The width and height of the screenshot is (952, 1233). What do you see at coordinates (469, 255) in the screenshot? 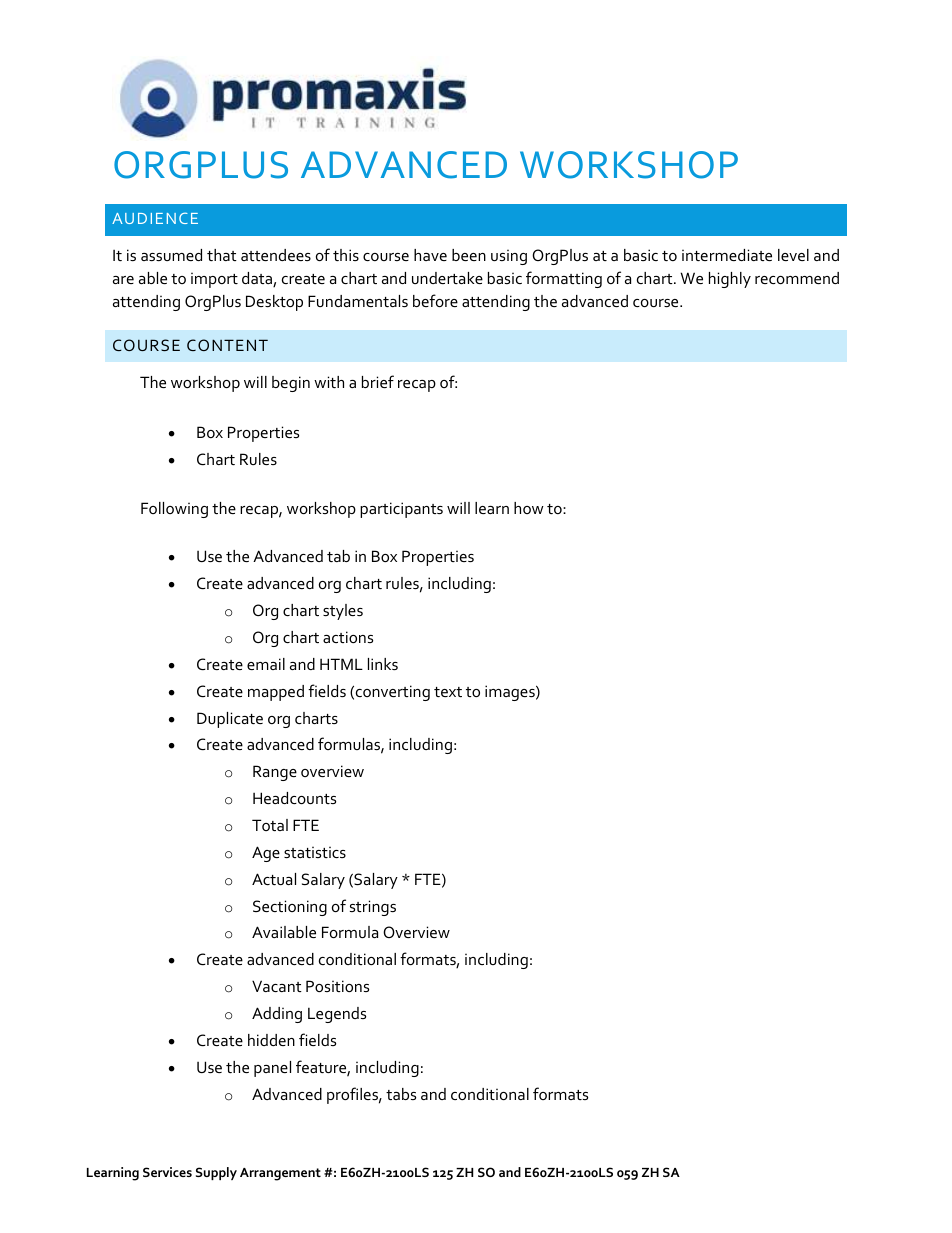
I see `been` at bounding box center [469, 255].
